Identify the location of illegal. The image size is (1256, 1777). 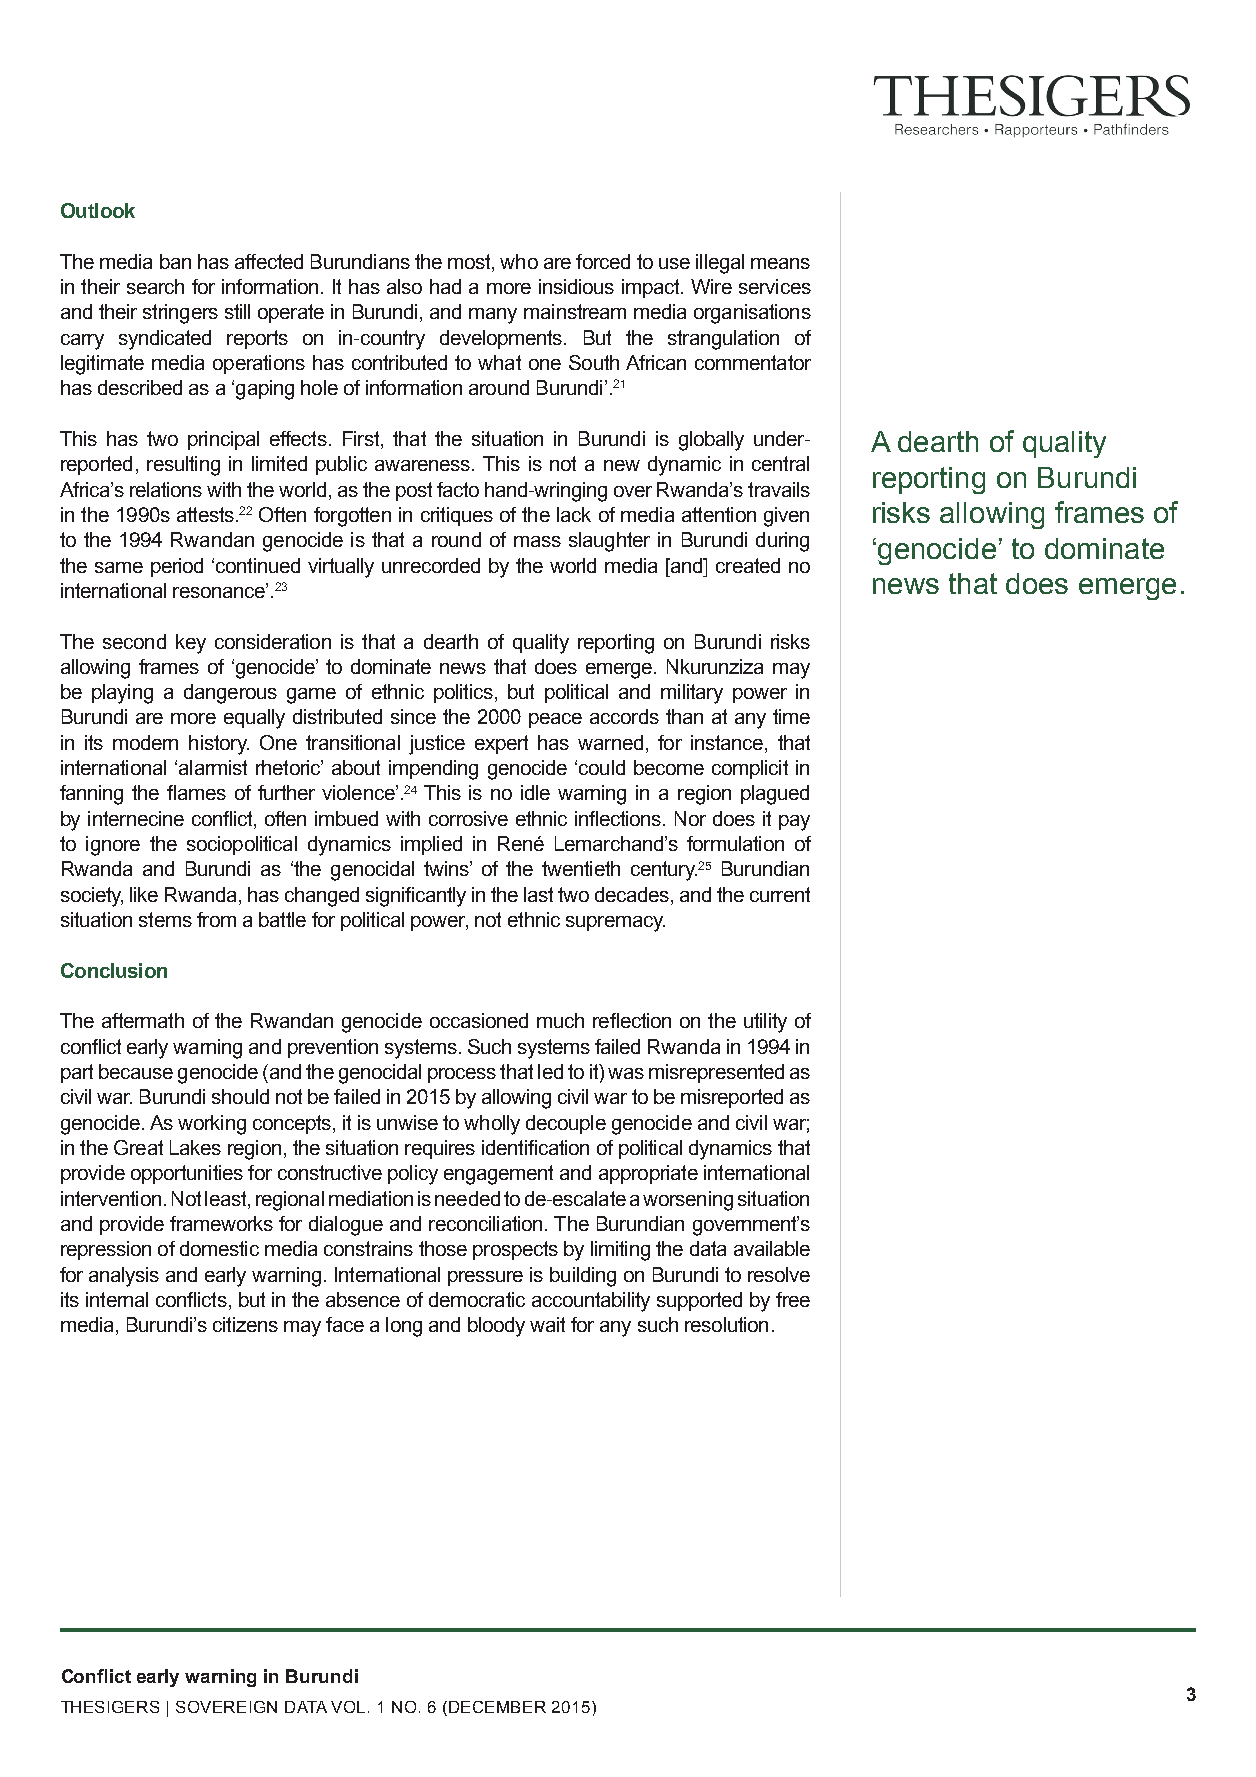
(720, 264).
